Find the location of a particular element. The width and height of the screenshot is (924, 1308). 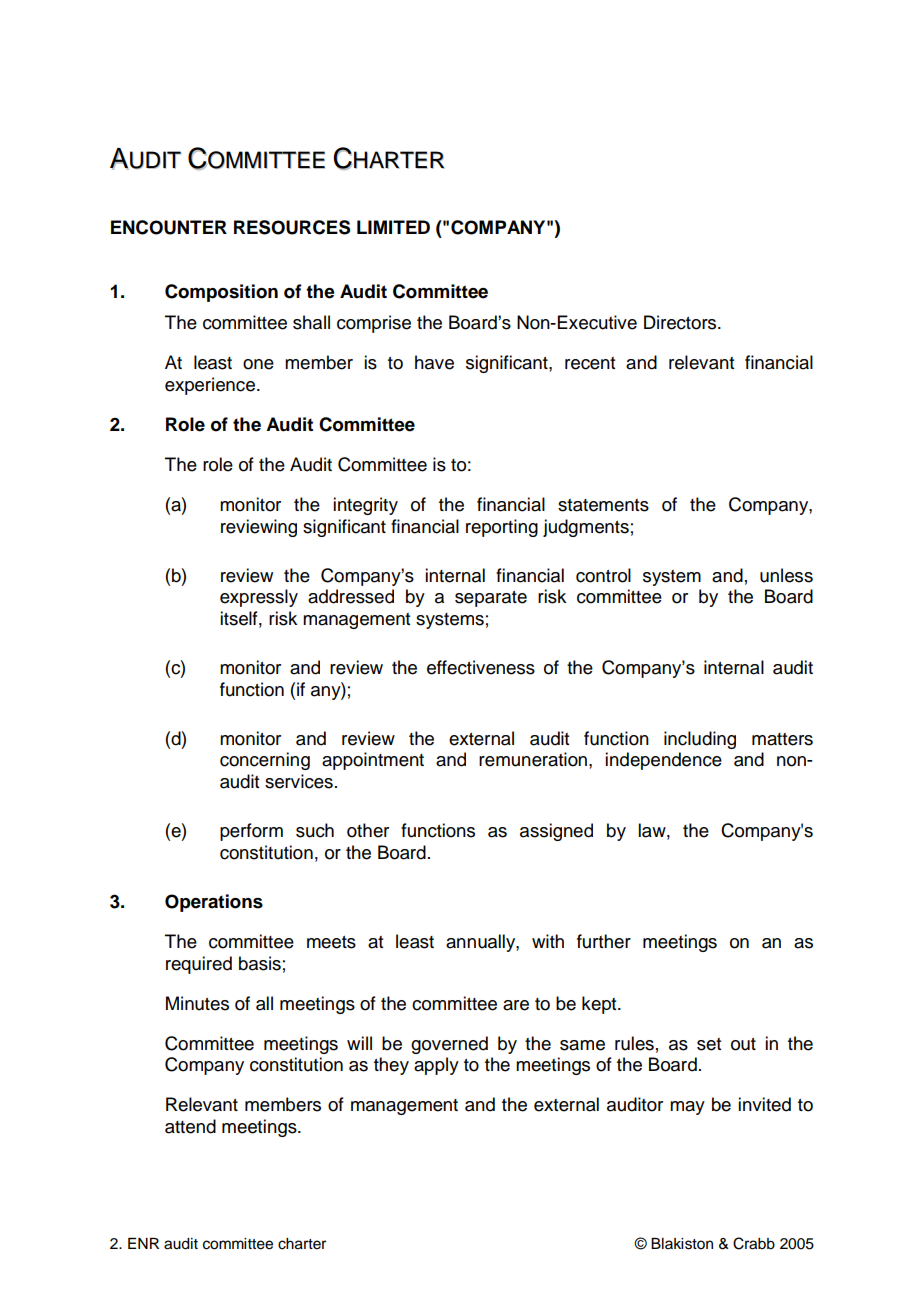

LIMITED is located at coordinates (393, 227).
